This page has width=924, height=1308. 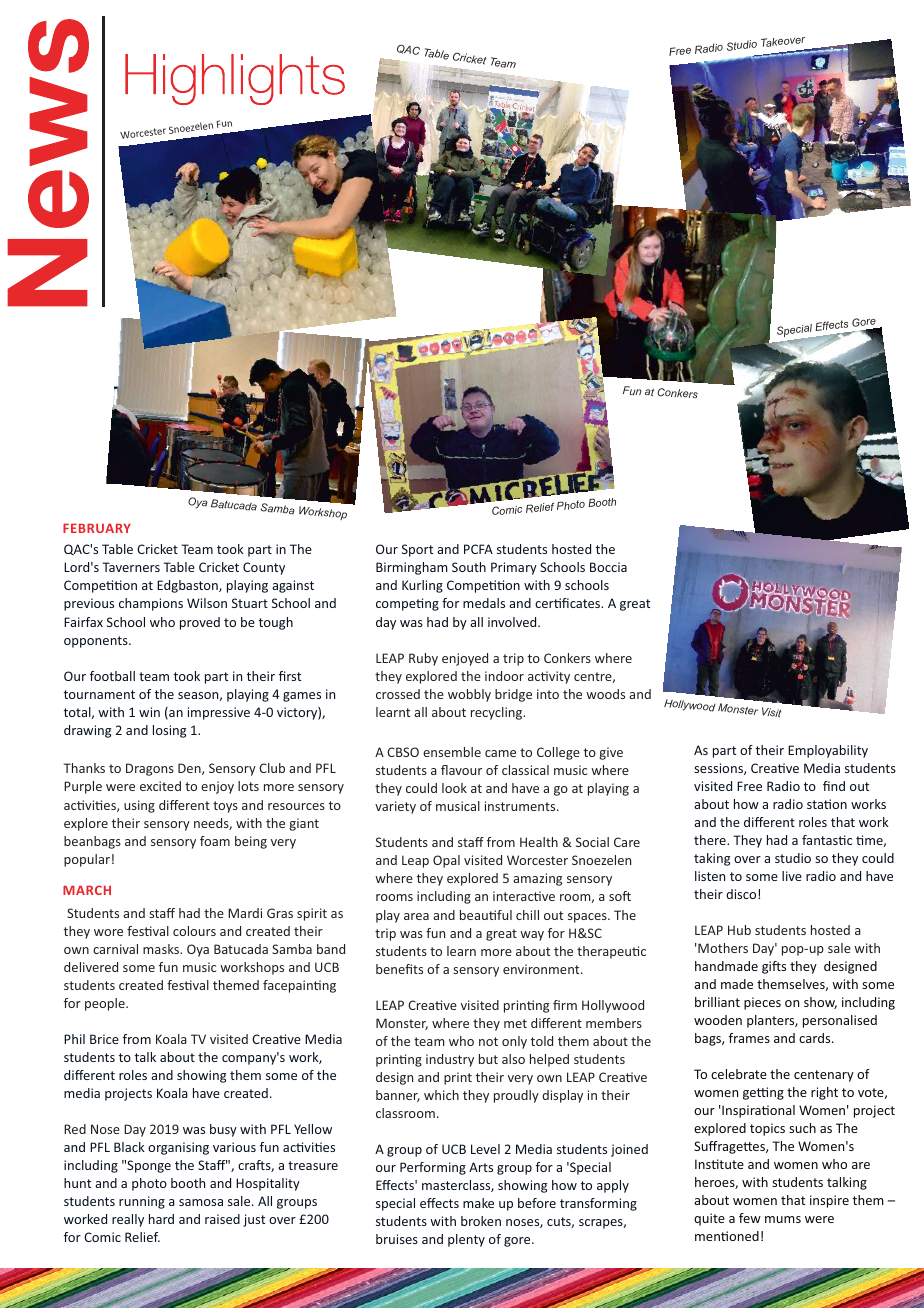 I want to click on met, so click(x=515, y=1023).
